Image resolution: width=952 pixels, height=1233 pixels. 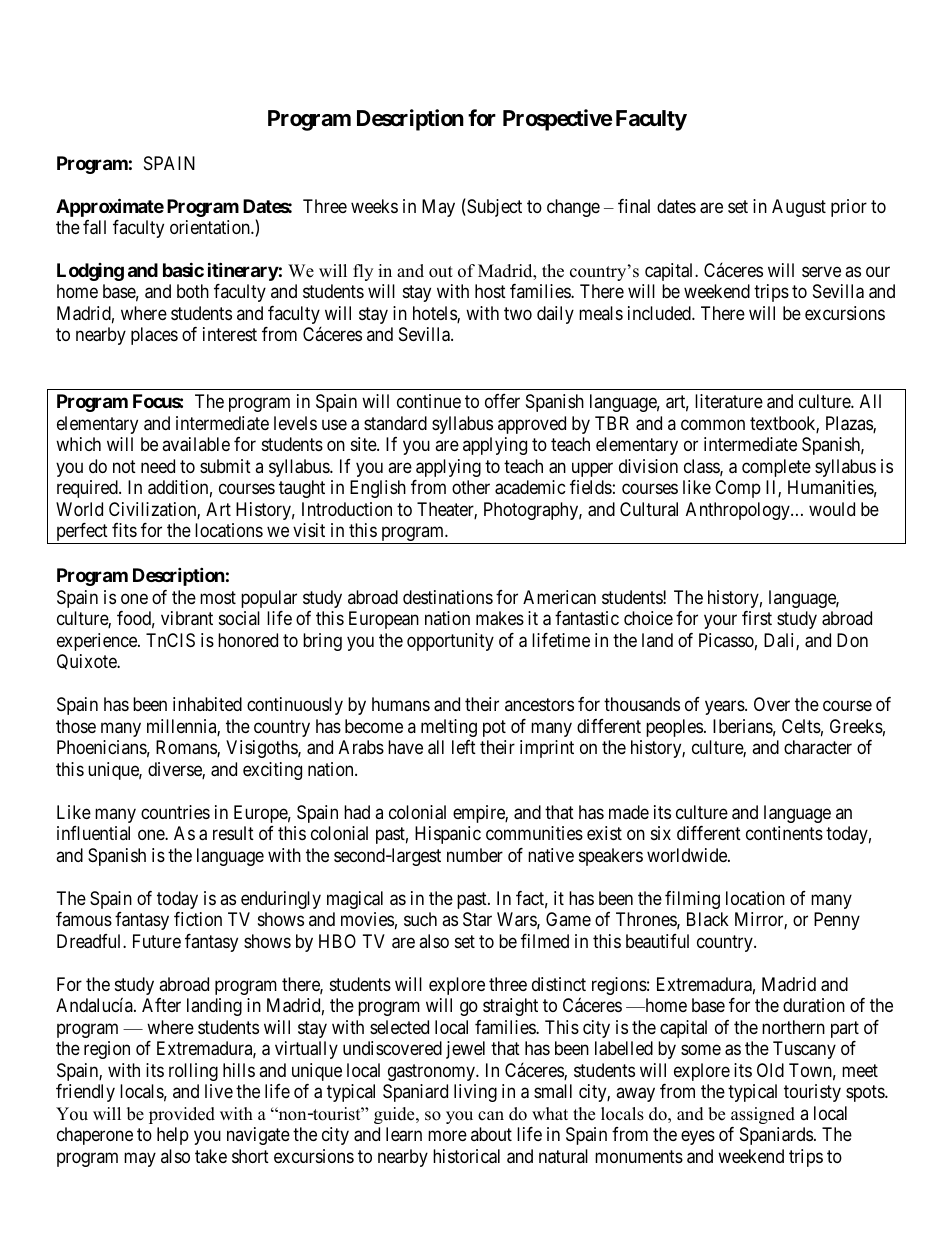 I want to click on Subject, so click(x=493, y=207).
